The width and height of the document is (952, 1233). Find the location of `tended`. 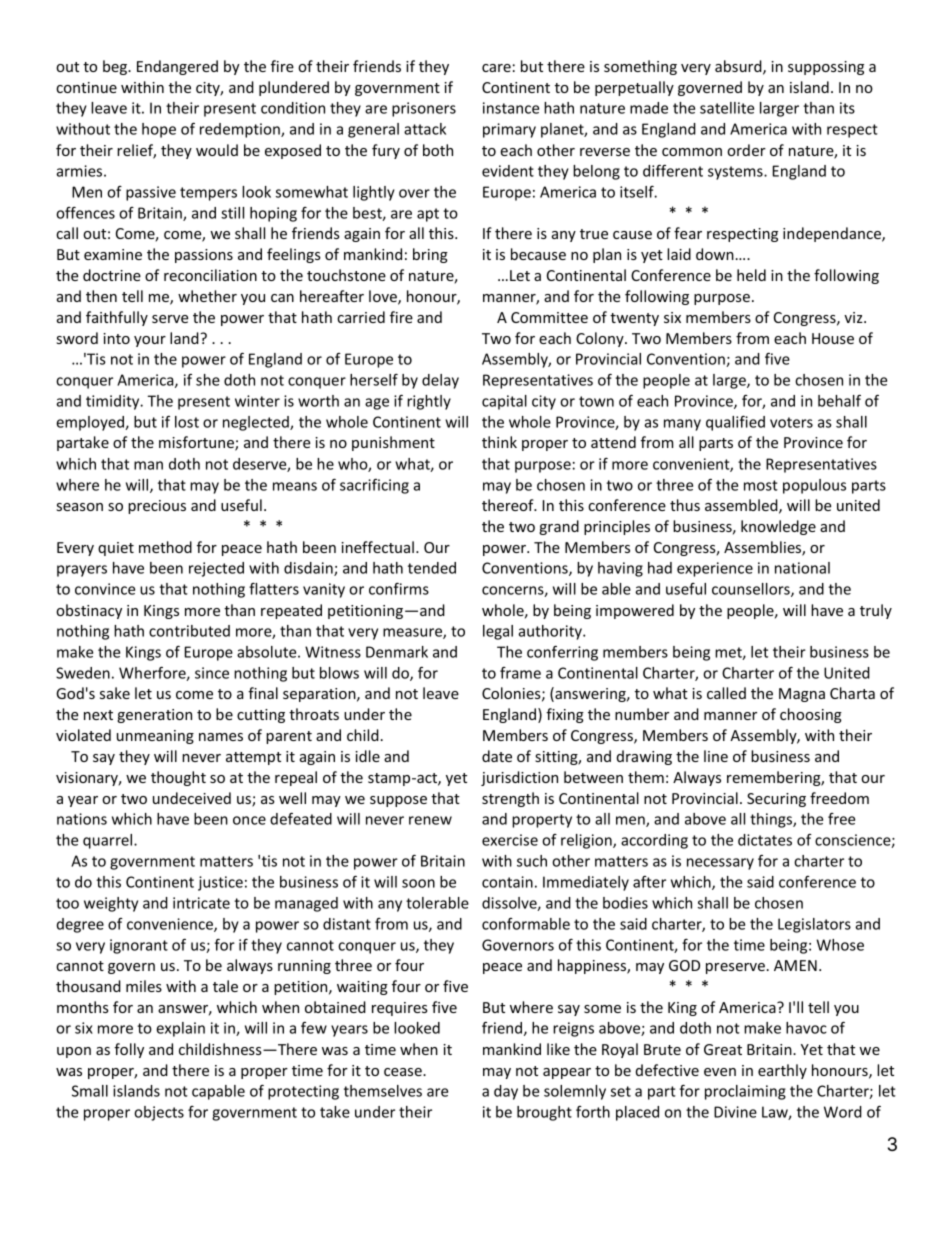

tended is located at coordinates (432, 568).
